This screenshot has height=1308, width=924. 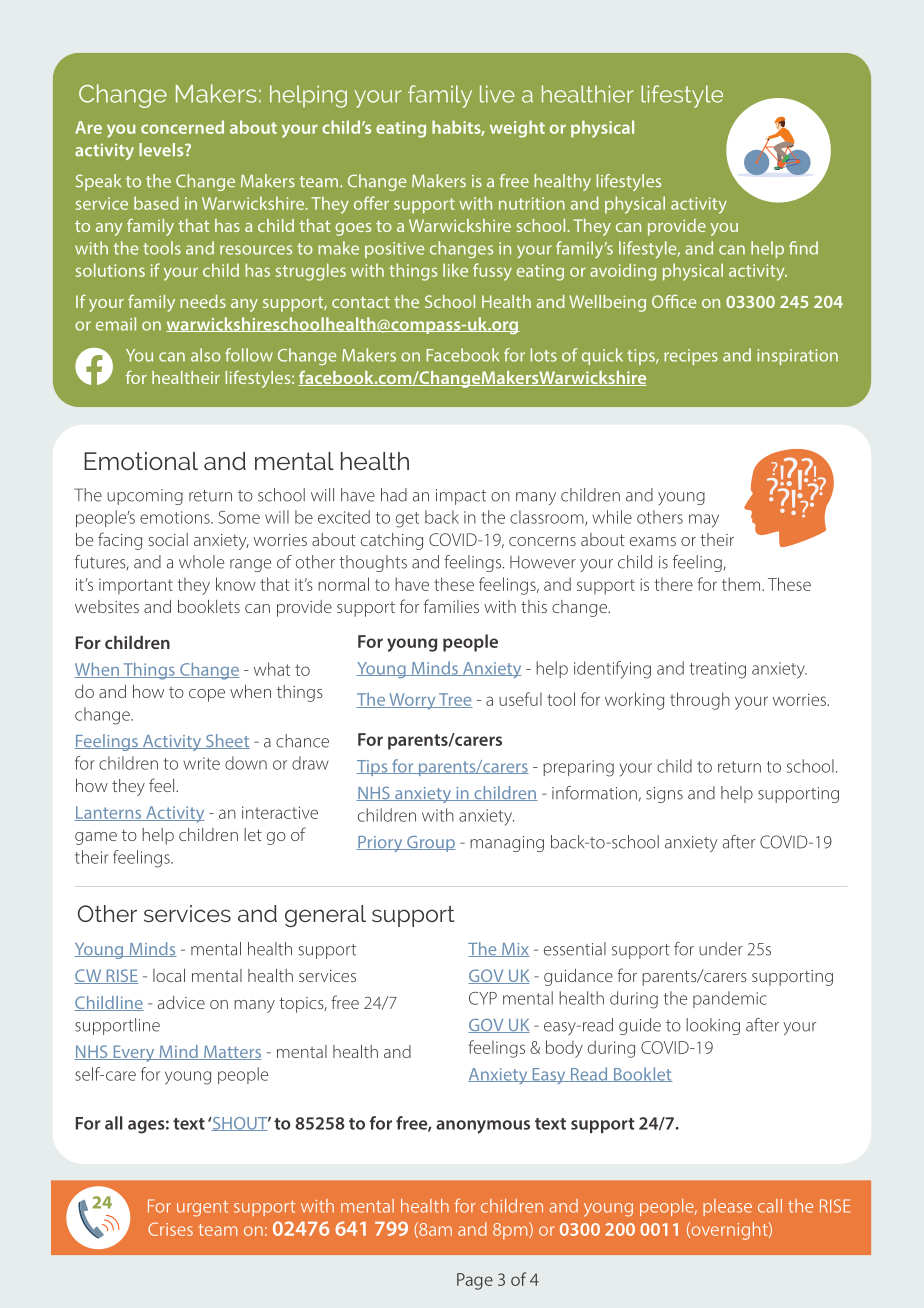 What do you see at coordinates (182, 127) in the screenshot?
I see `concerned` at bounding box center [182, 127].
